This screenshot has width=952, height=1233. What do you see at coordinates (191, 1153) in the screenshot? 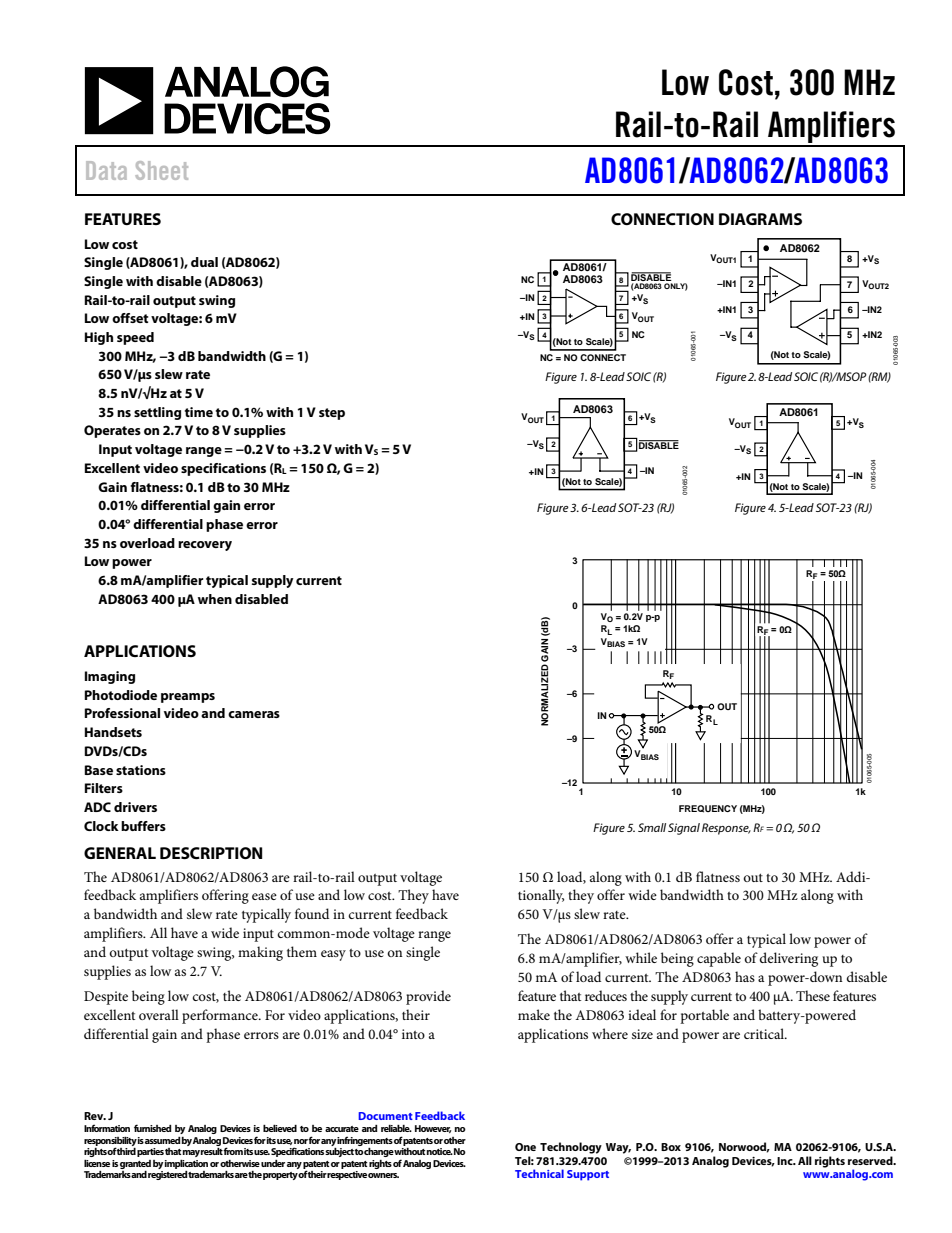
I see `may` at bounding box center [191, 1153].
